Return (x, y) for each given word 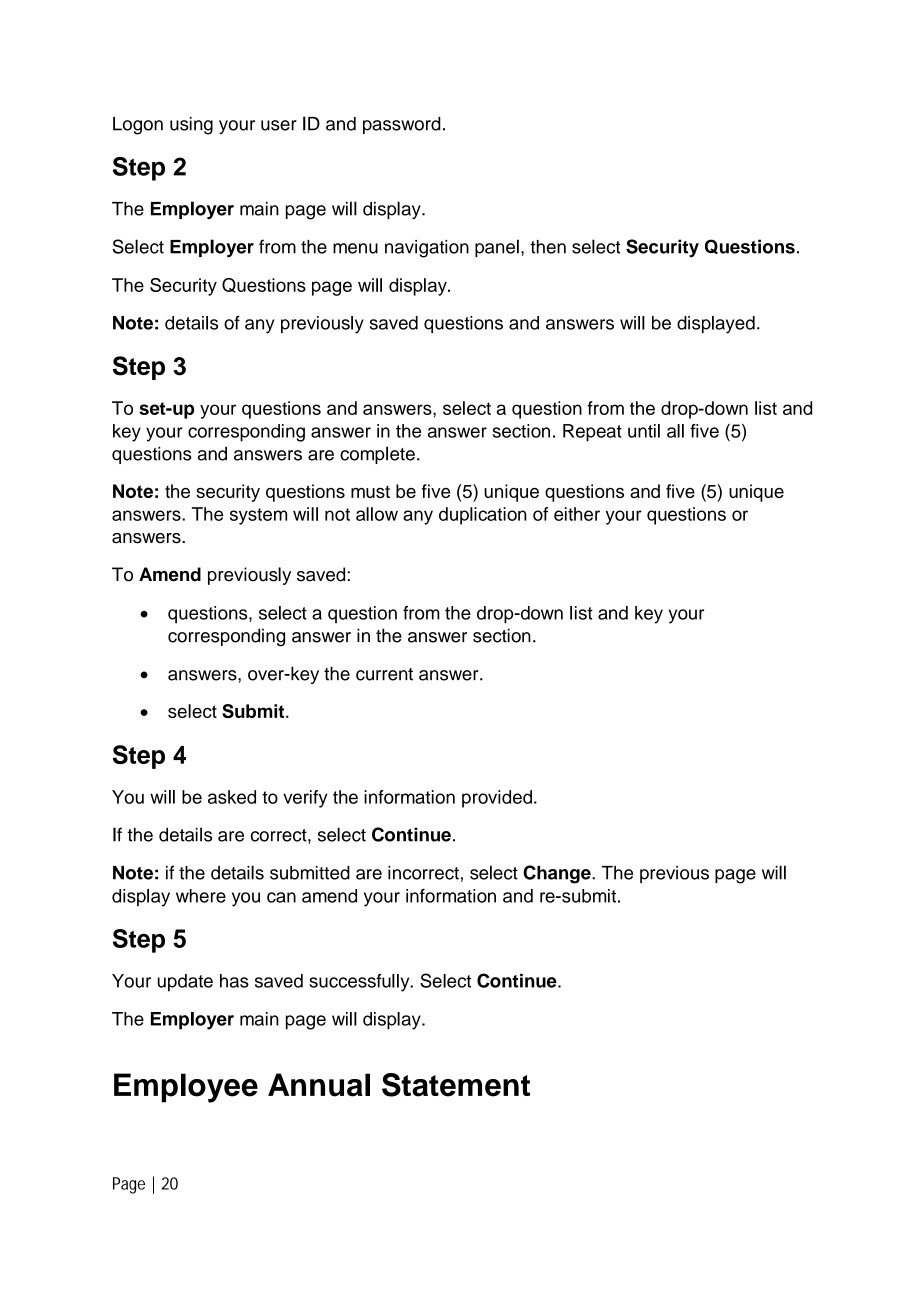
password (402, 125)
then (548, 247)
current (384, 674)
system (258, 516)
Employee (186, 1088)
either (577, 514)
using (191, 126)
